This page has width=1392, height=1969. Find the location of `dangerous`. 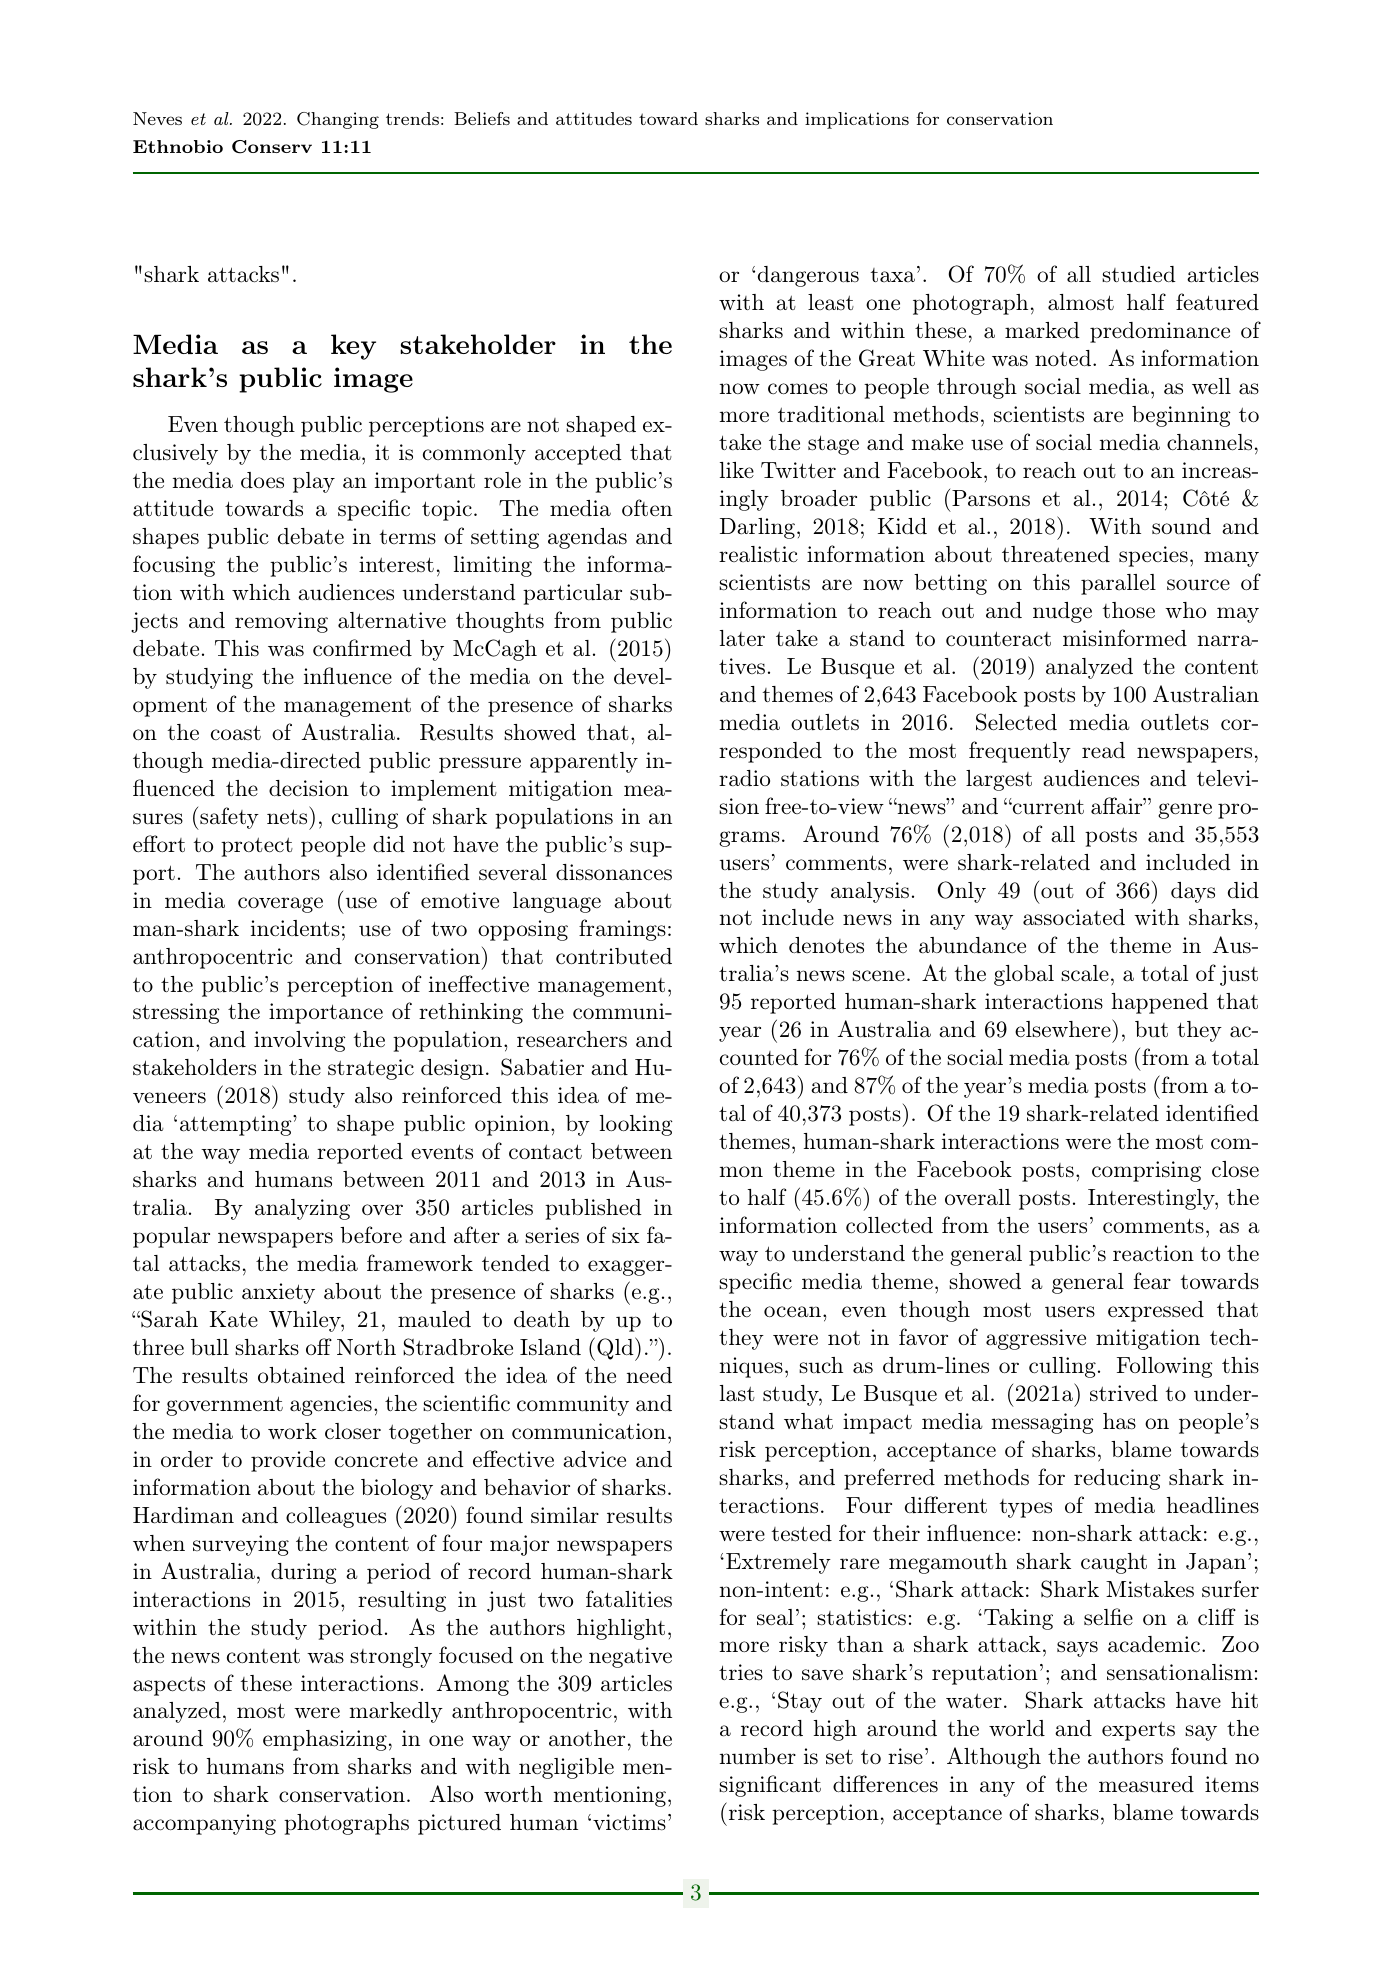

dangerous is located at coordinates (808, 276).
